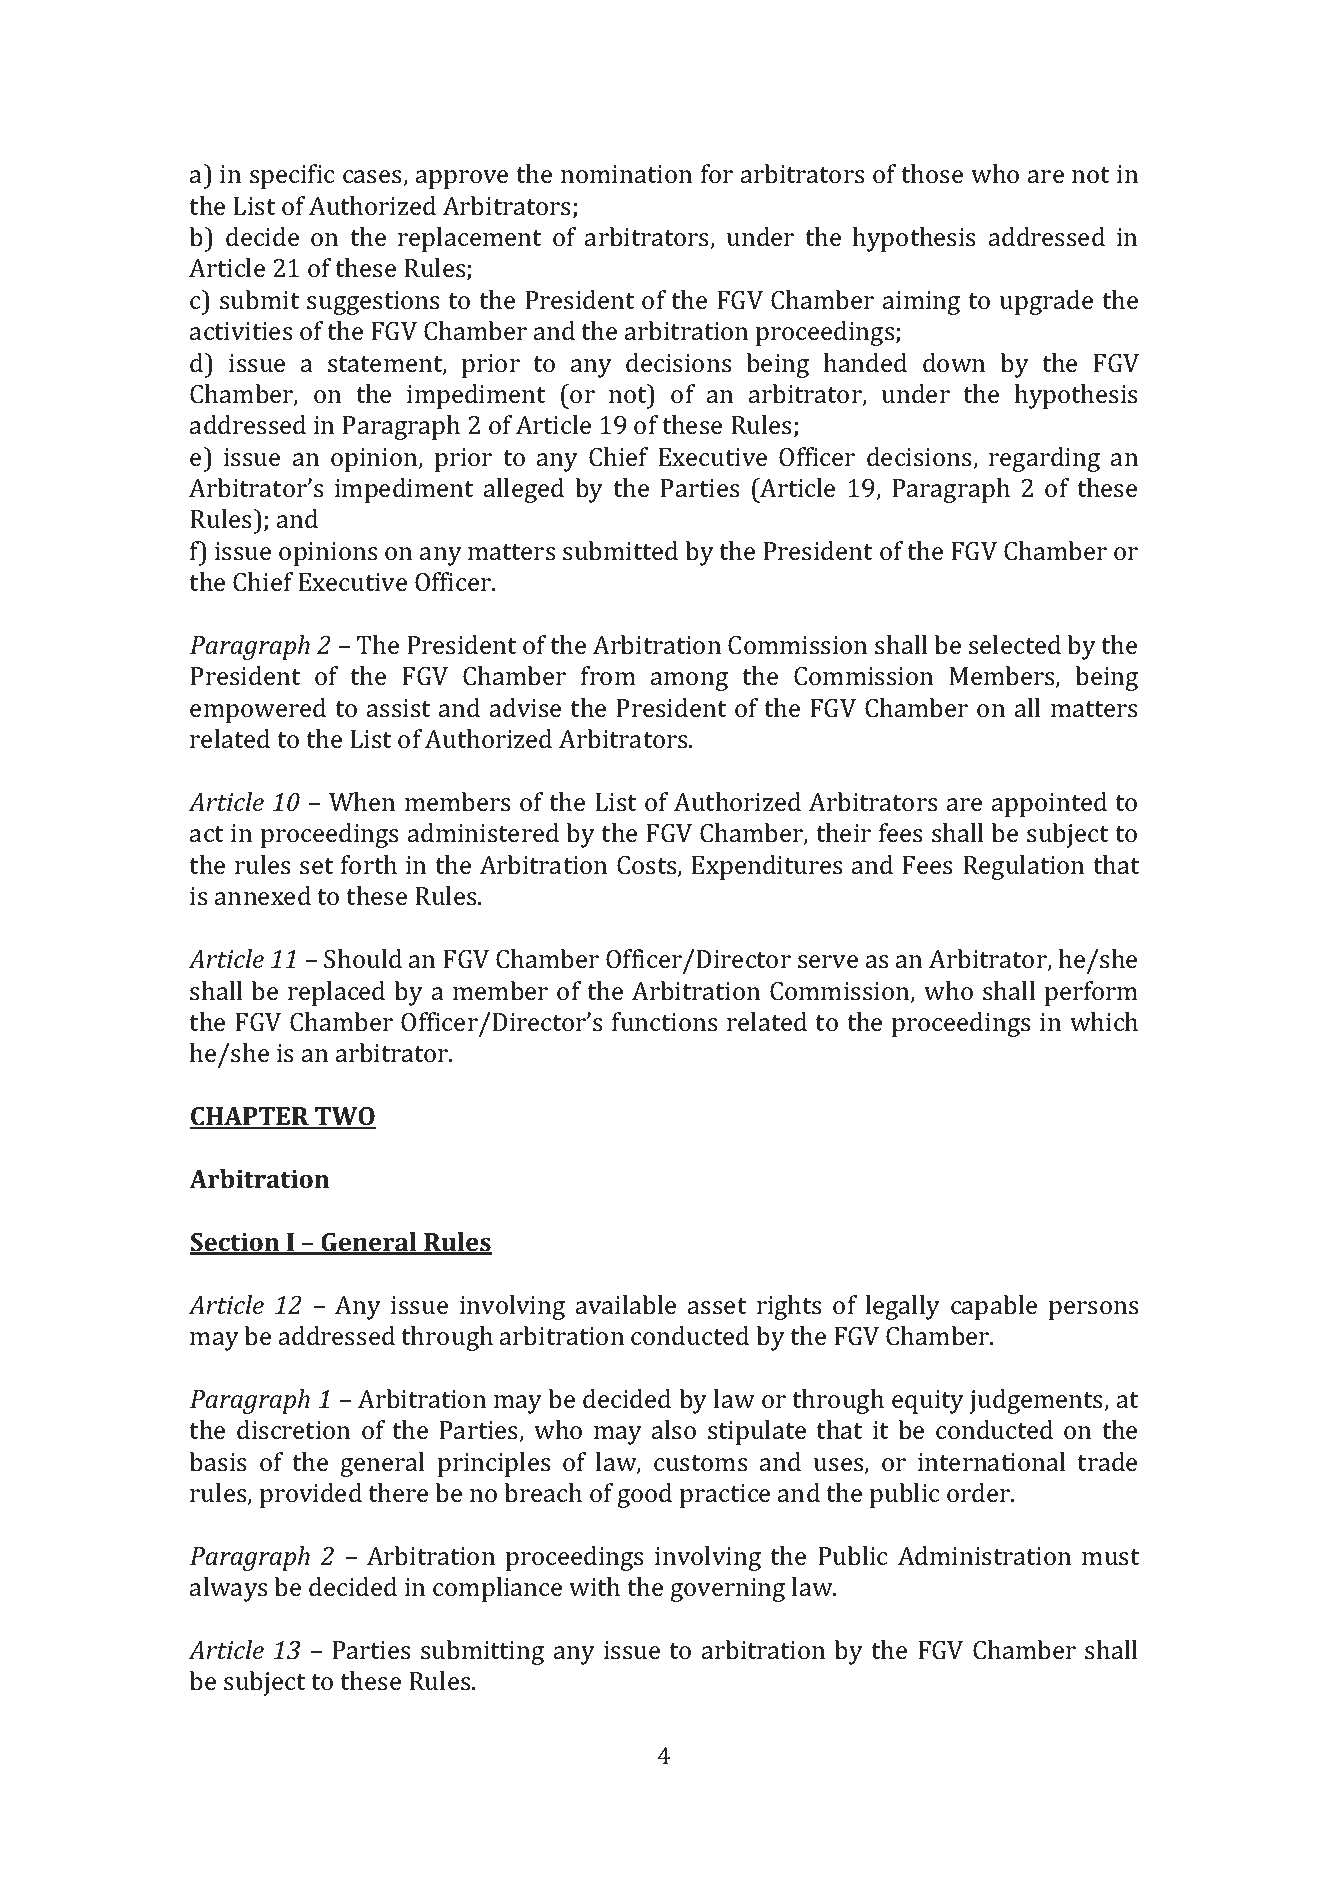  Describe the element at coordinates (932, 174) in the screenshot. I see `those` at that location.
